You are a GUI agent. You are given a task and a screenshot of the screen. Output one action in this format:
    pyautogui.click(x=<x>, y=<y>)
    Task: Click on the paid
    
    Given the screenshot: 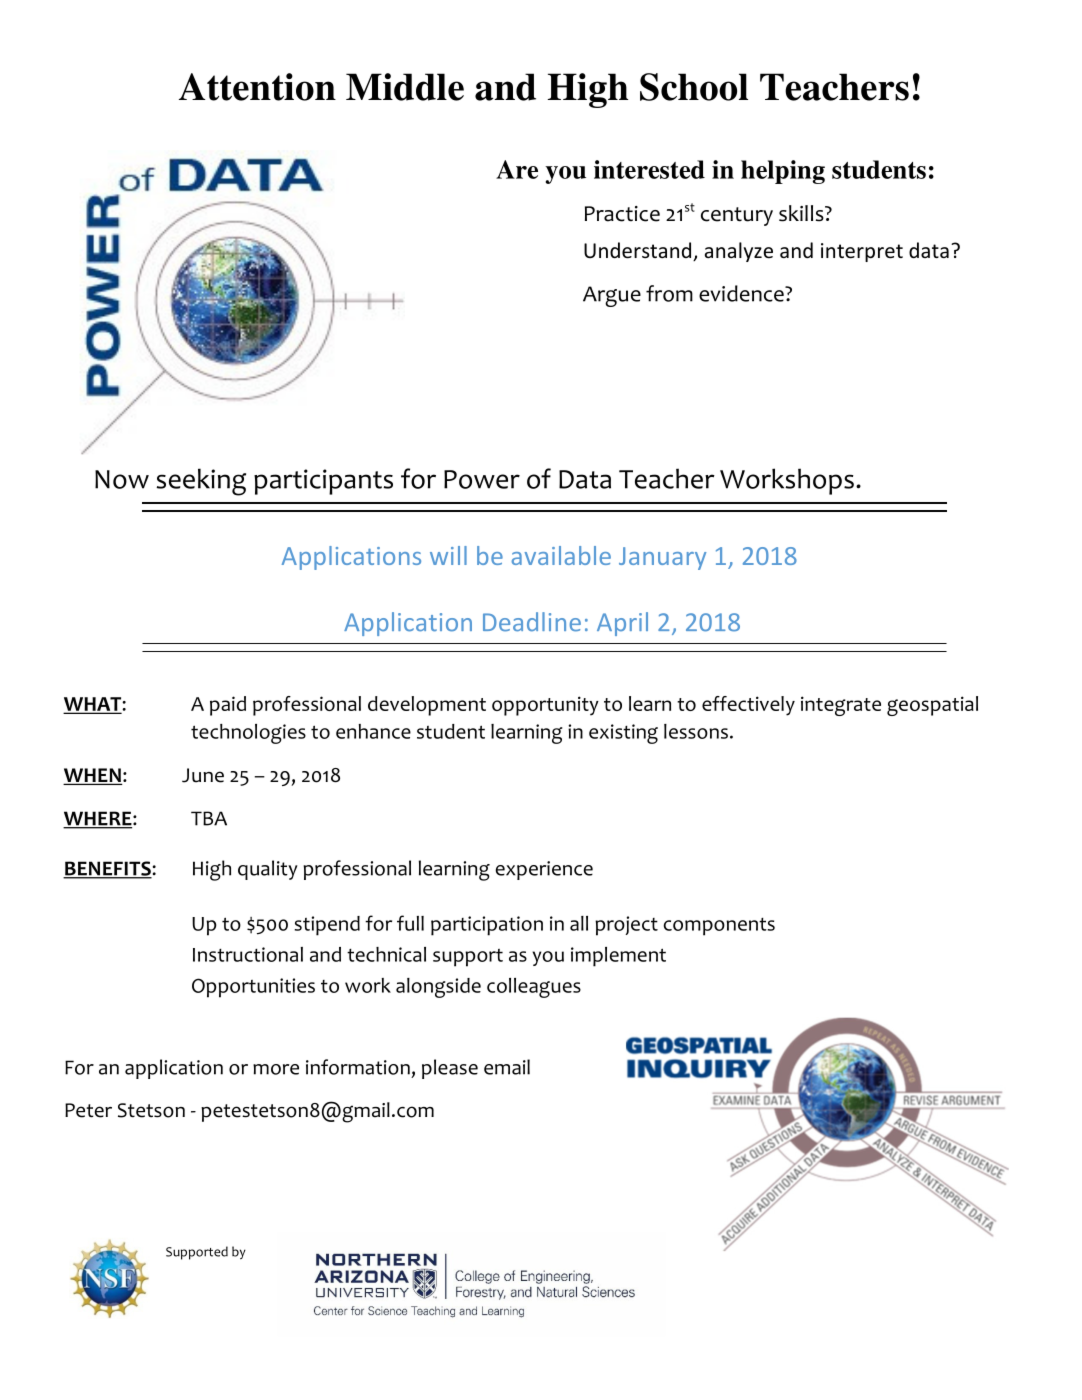 What is the action you would take?
    pyautogui.click(x=228, y=706)
